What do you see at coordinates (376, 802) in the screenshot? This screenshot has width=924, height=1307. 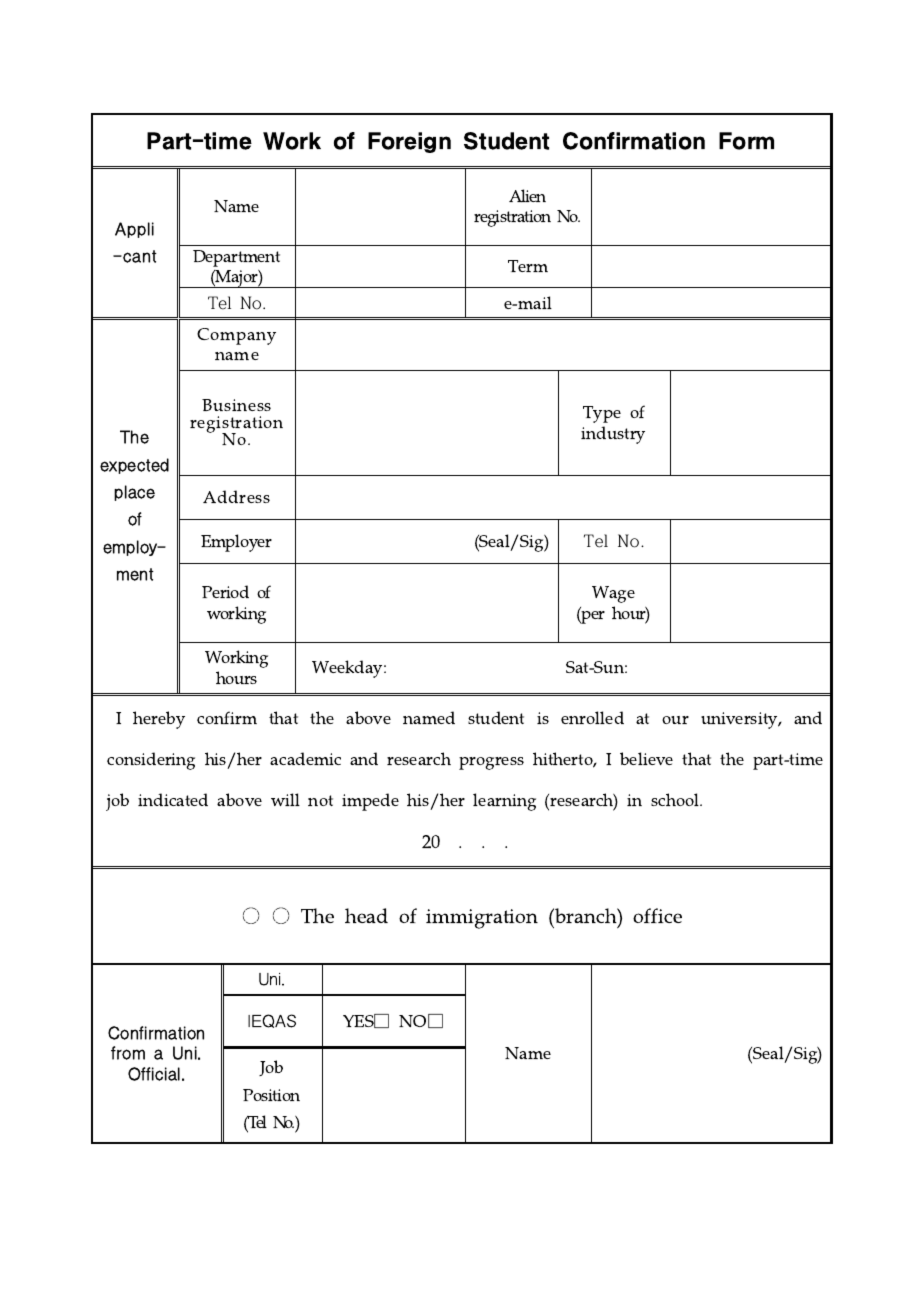 I see `impede` at bounding box center [376, 802].
